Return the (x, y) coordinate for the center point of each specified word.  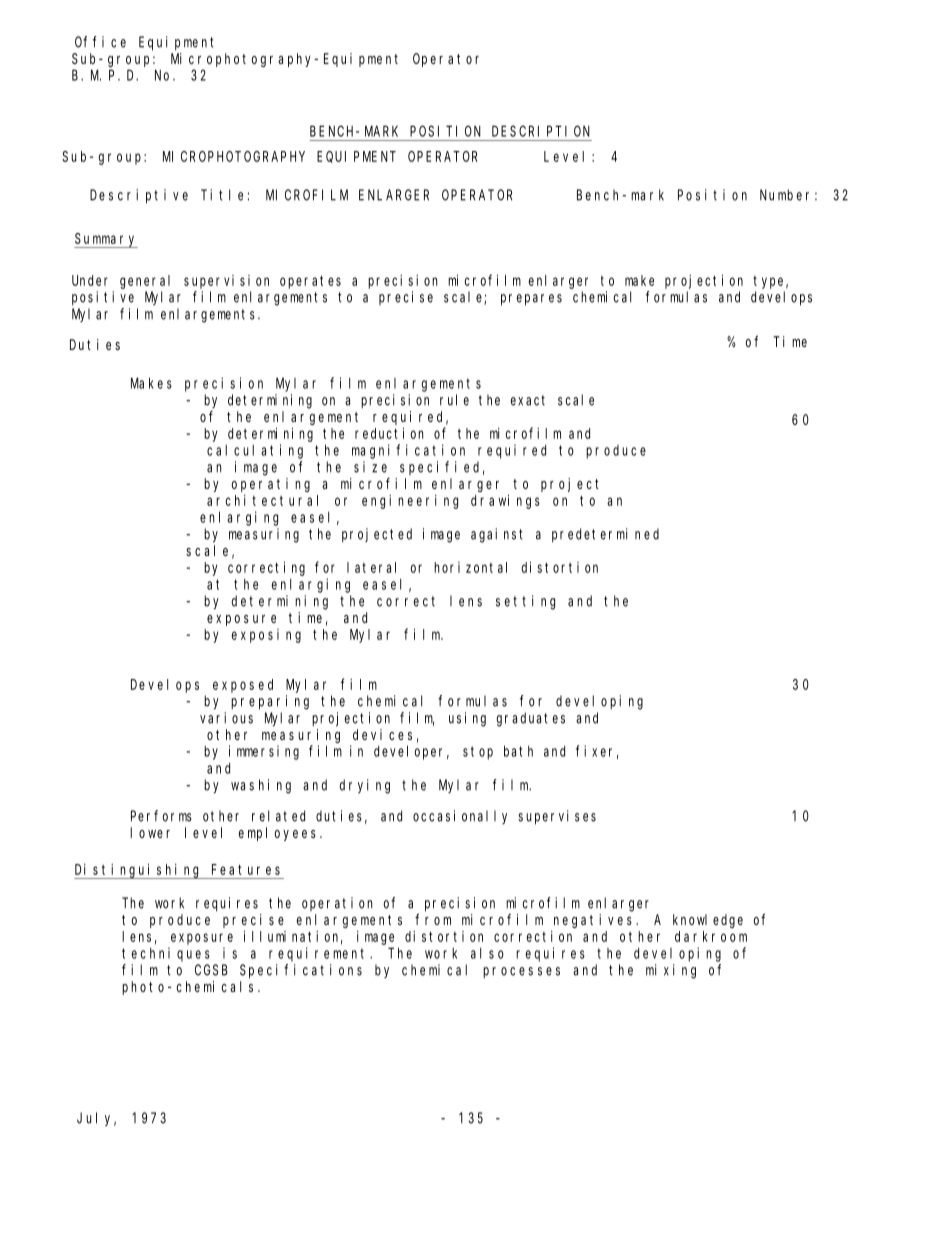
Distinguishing (138, 871)
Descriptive (139, 196)
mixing (671, 971)
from (433, 919)
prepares (531, 300)
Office (100, 42)
